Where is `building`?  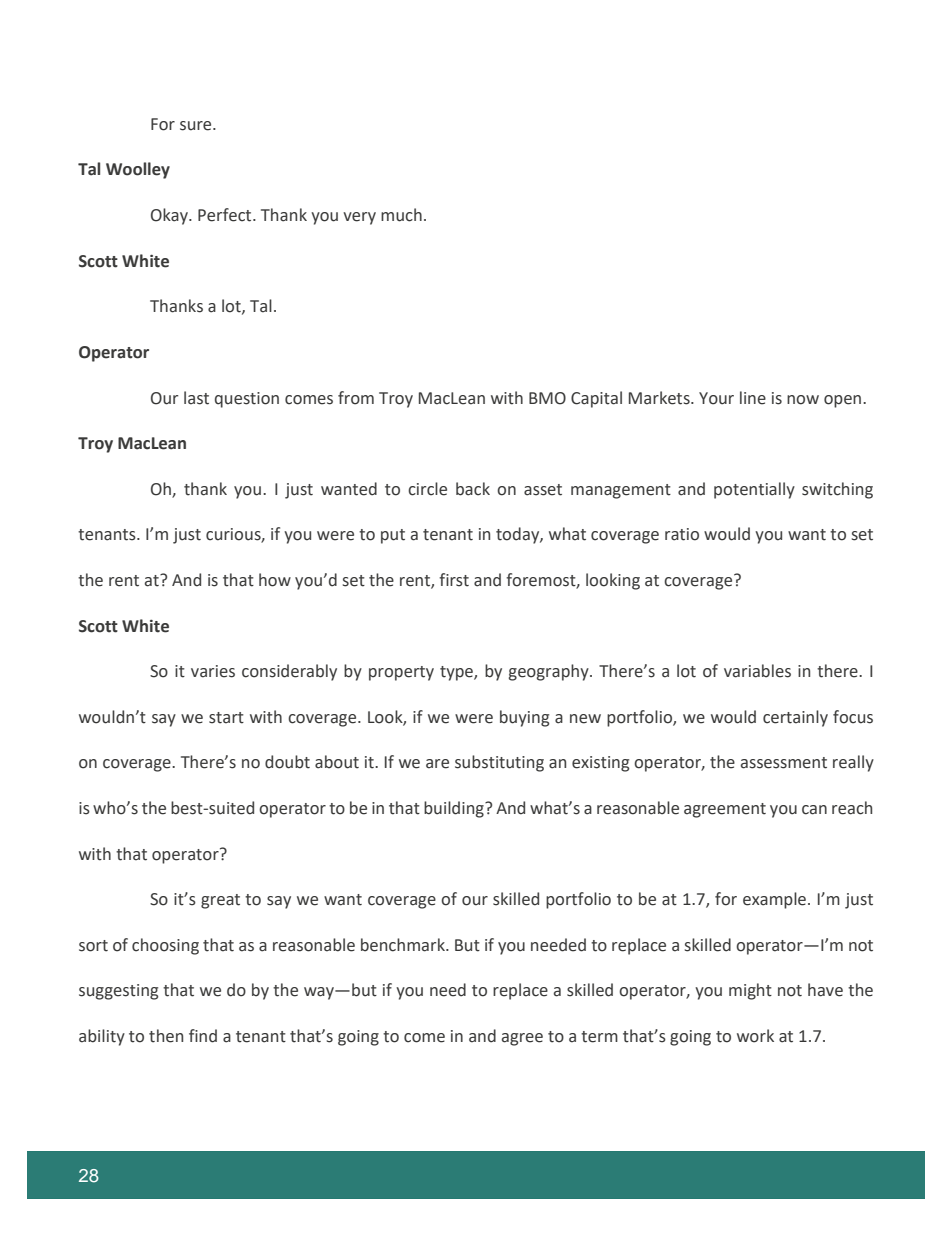 building is located at coordinates (455, 809).
